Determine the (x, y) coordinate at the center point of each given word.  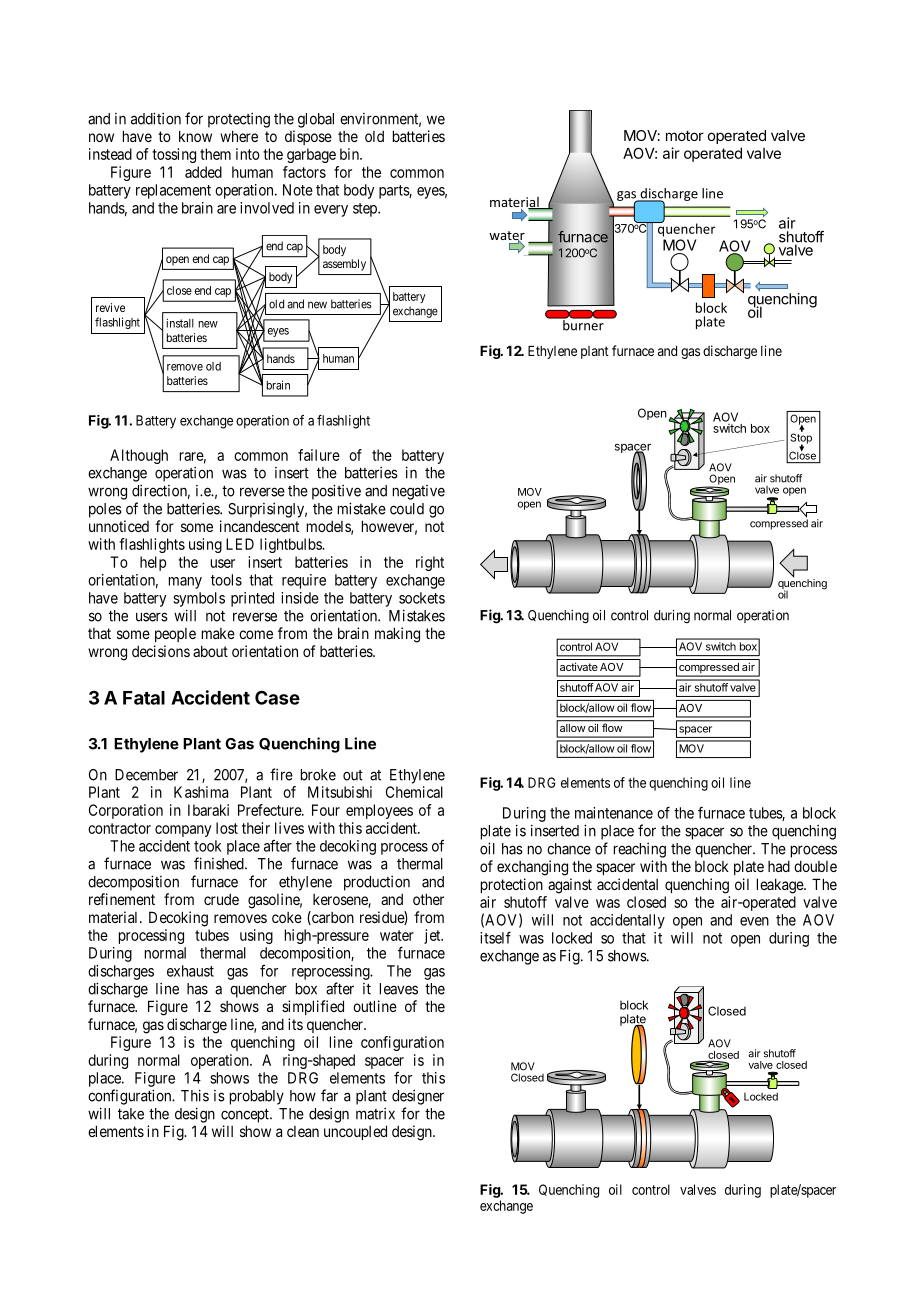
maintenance (614, 813)
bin (350, 154)
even (754, 921)
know (195, 136)
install (180, 323)
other (428, 899)
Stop (801, 438)
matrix (375, 1114)
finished (220, 863)
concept (246, 1116)
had (779, 866)
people (175, 635)
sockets (422, 598)
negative (419, 492)
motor (685, 136)
